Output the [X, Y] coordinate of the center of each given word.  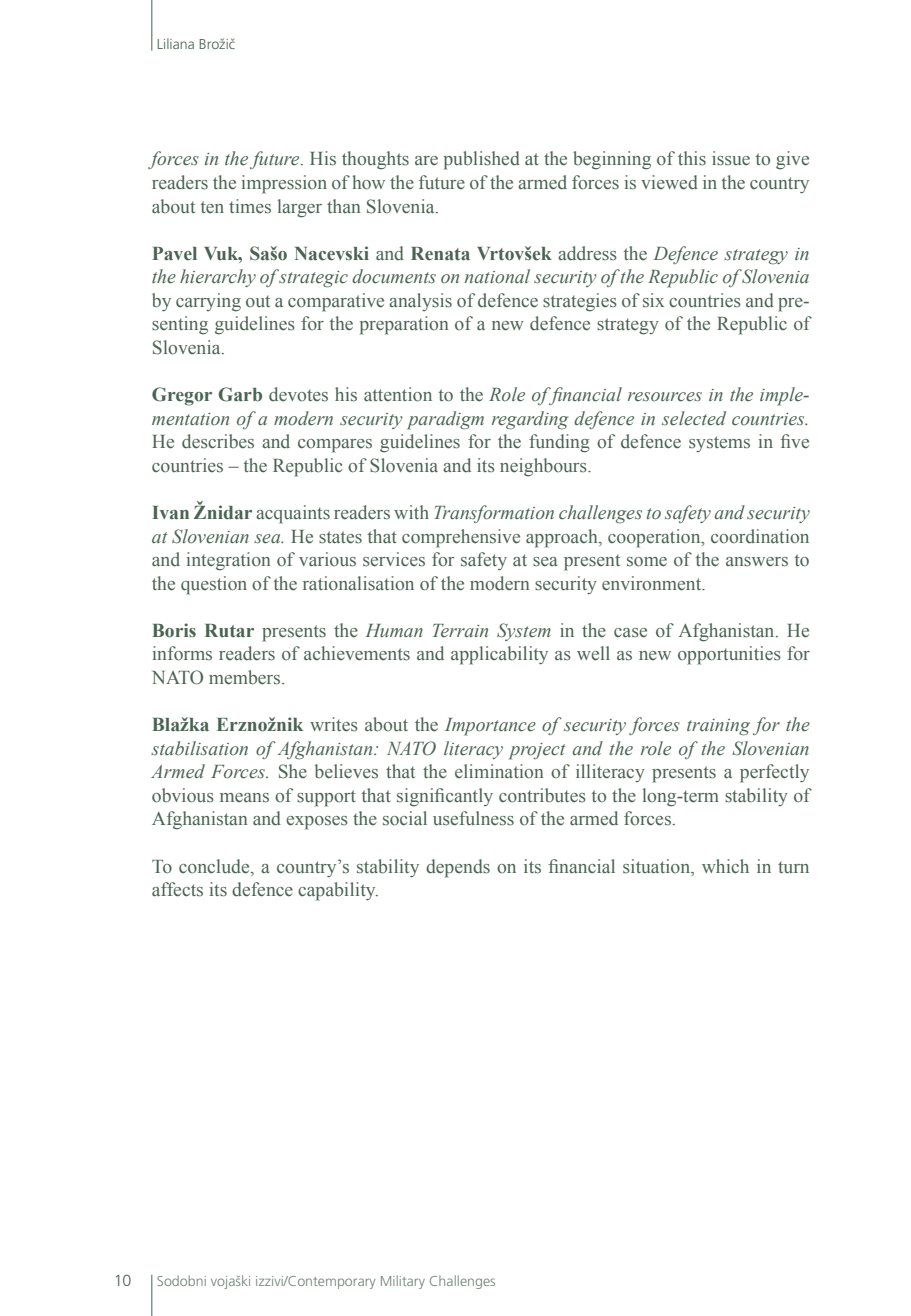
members [246, 677]
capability [338, 891]
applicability [499, 655]
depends [458, 868]
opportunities [729, 655]
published [482, 160]
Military [403, 1282]
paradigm [445, 420]
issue [731, 158]
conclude [215, 866]
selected [694, 418]
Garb [240, 394]
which [725, 866]
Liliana [175, 43]
